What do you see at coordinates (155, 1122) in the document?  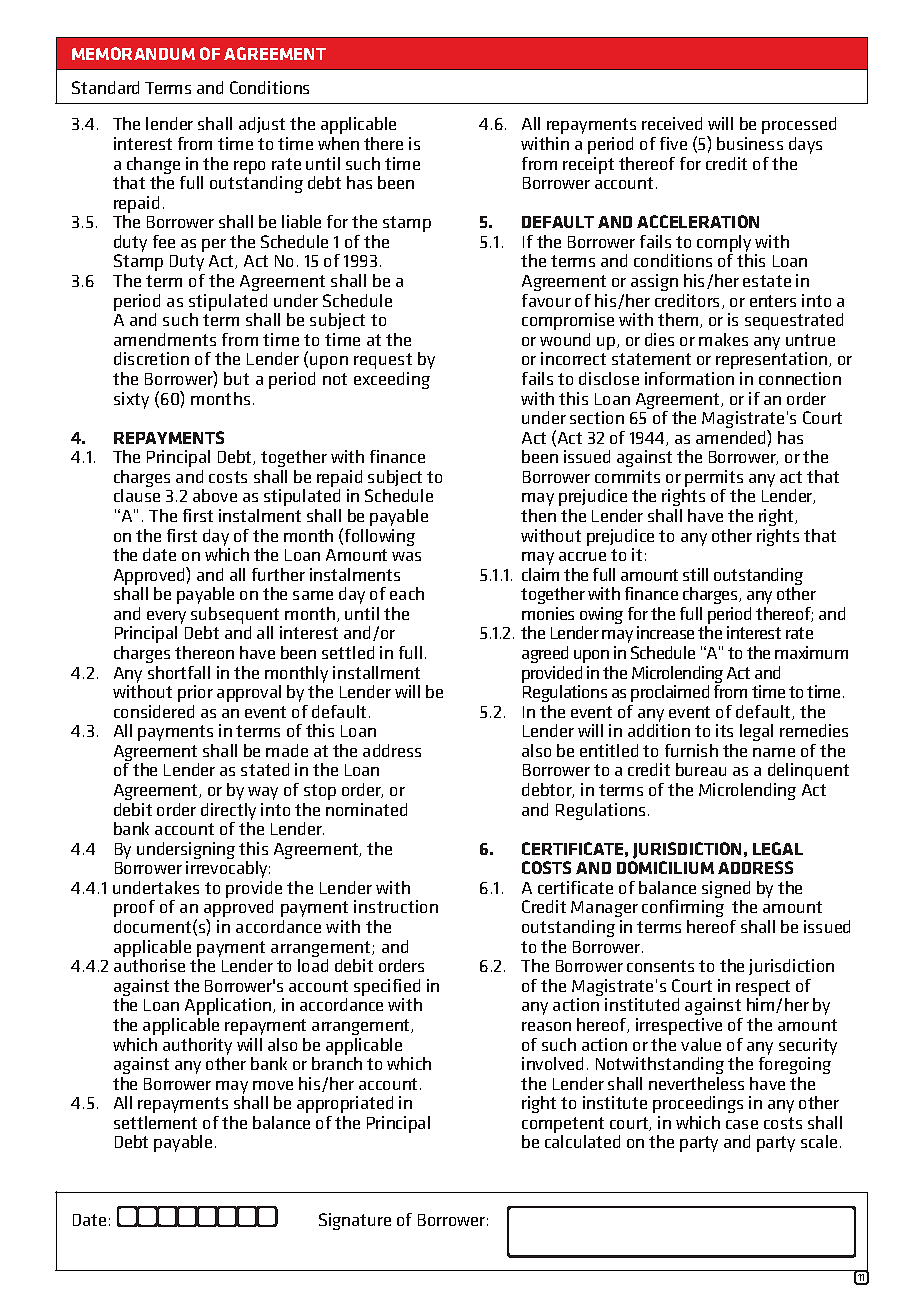 I see `settlement` at bounding box center [155, 1122].
